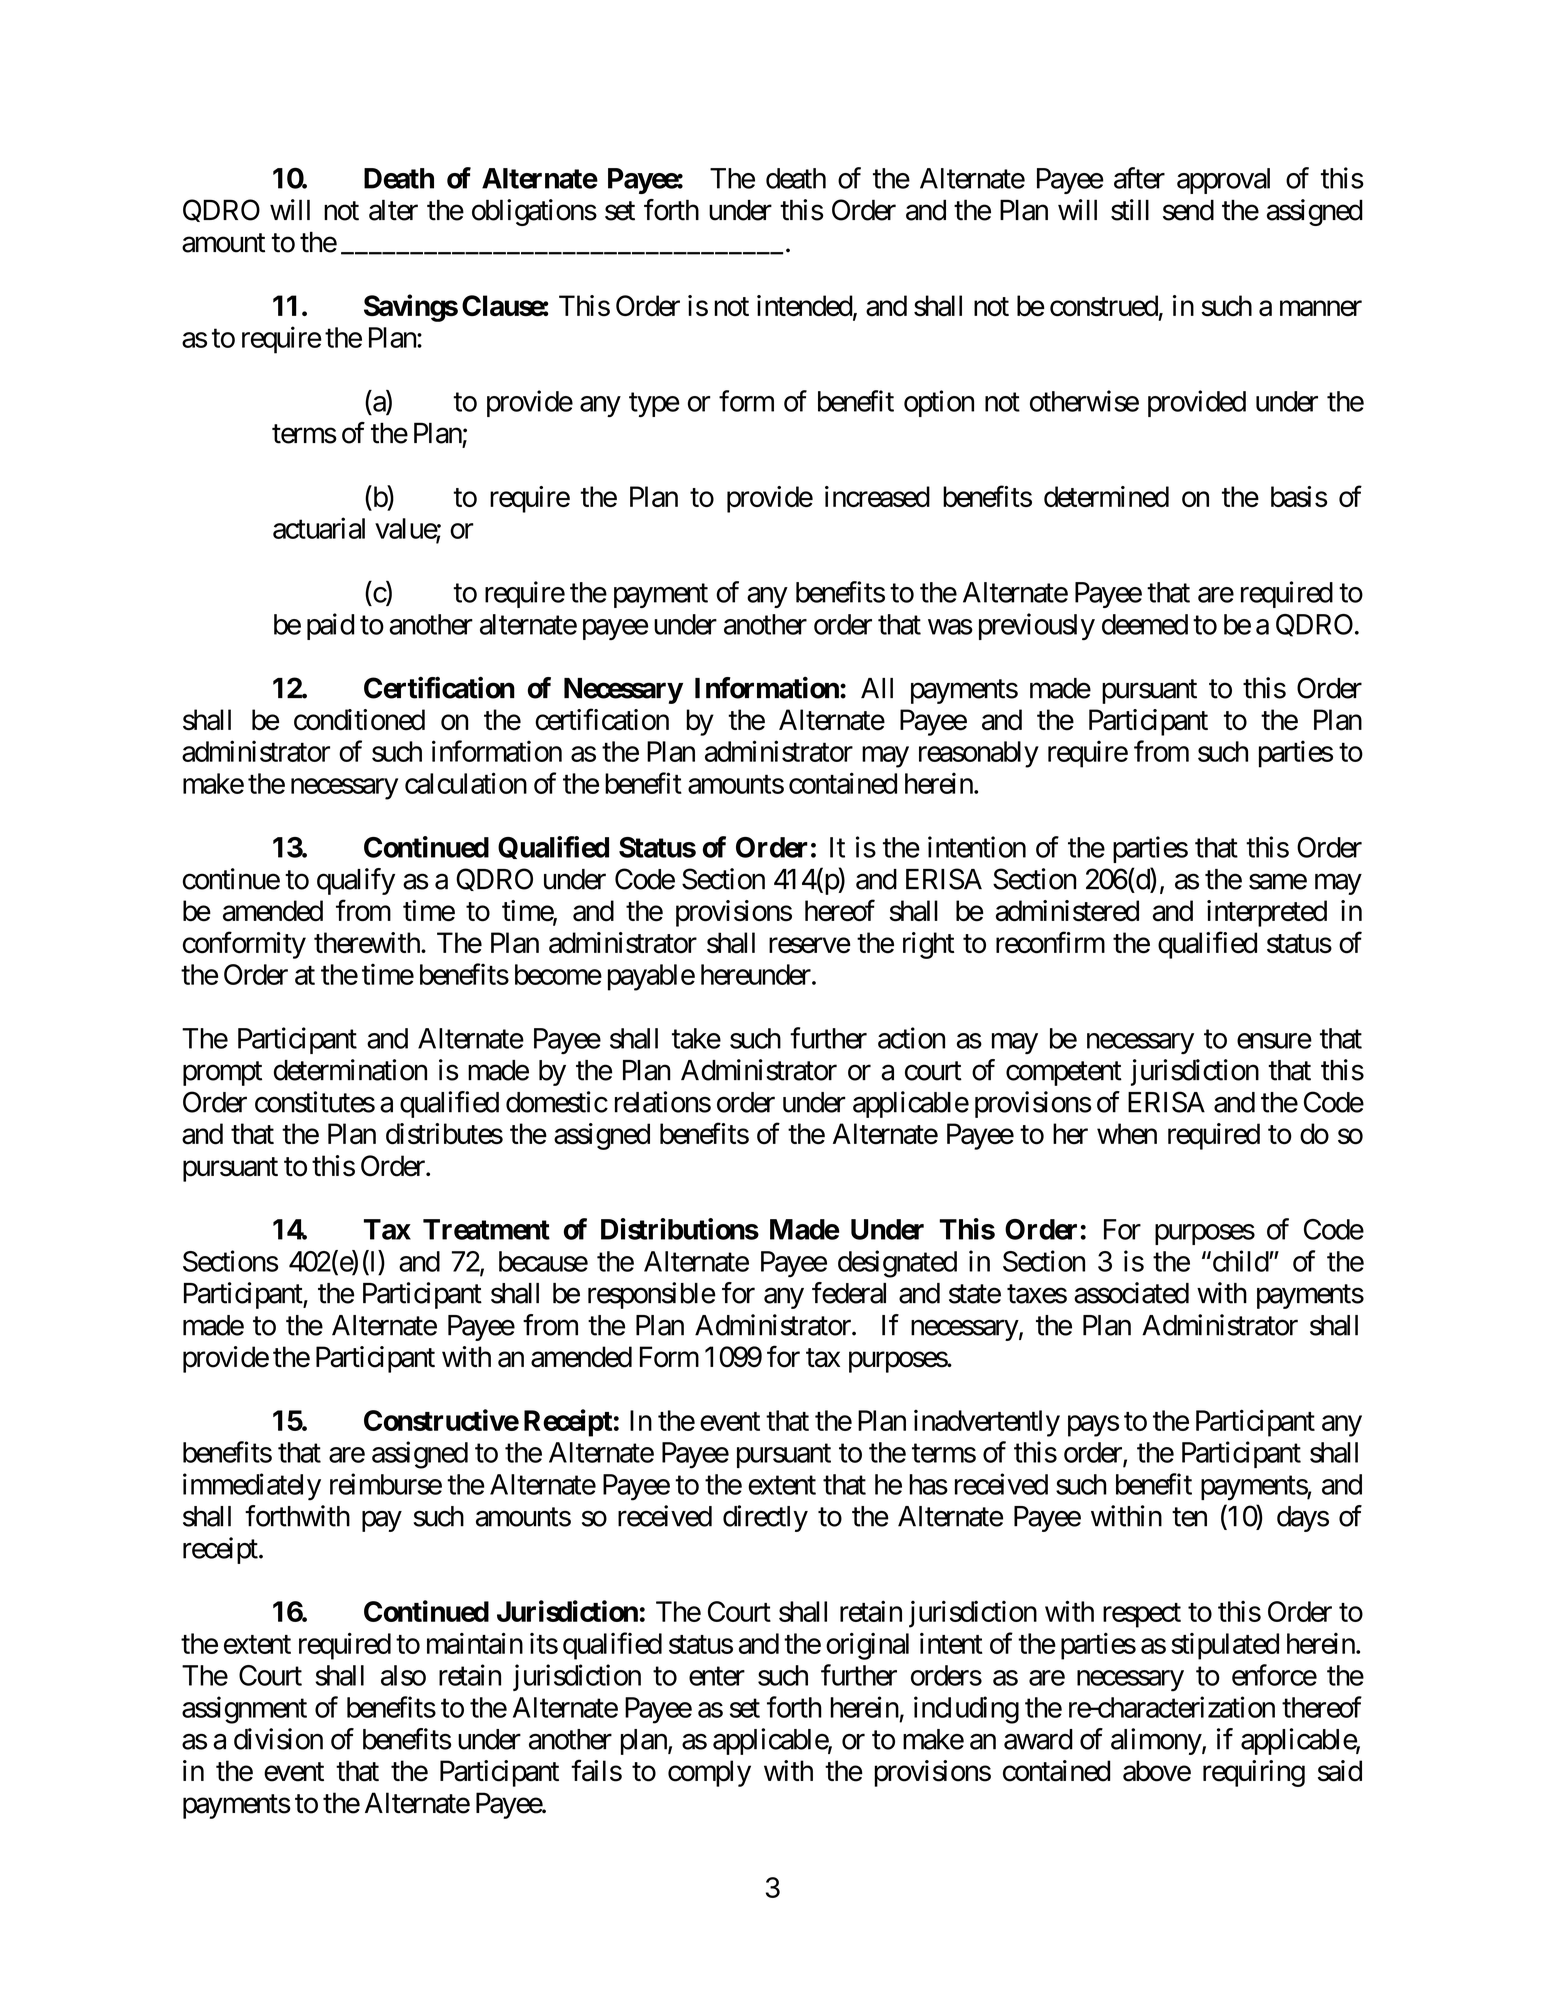 The image size is (1542, 1995). Describe the element at coordinates (1156, 1741) in the document. I see `alimony` at that location.
